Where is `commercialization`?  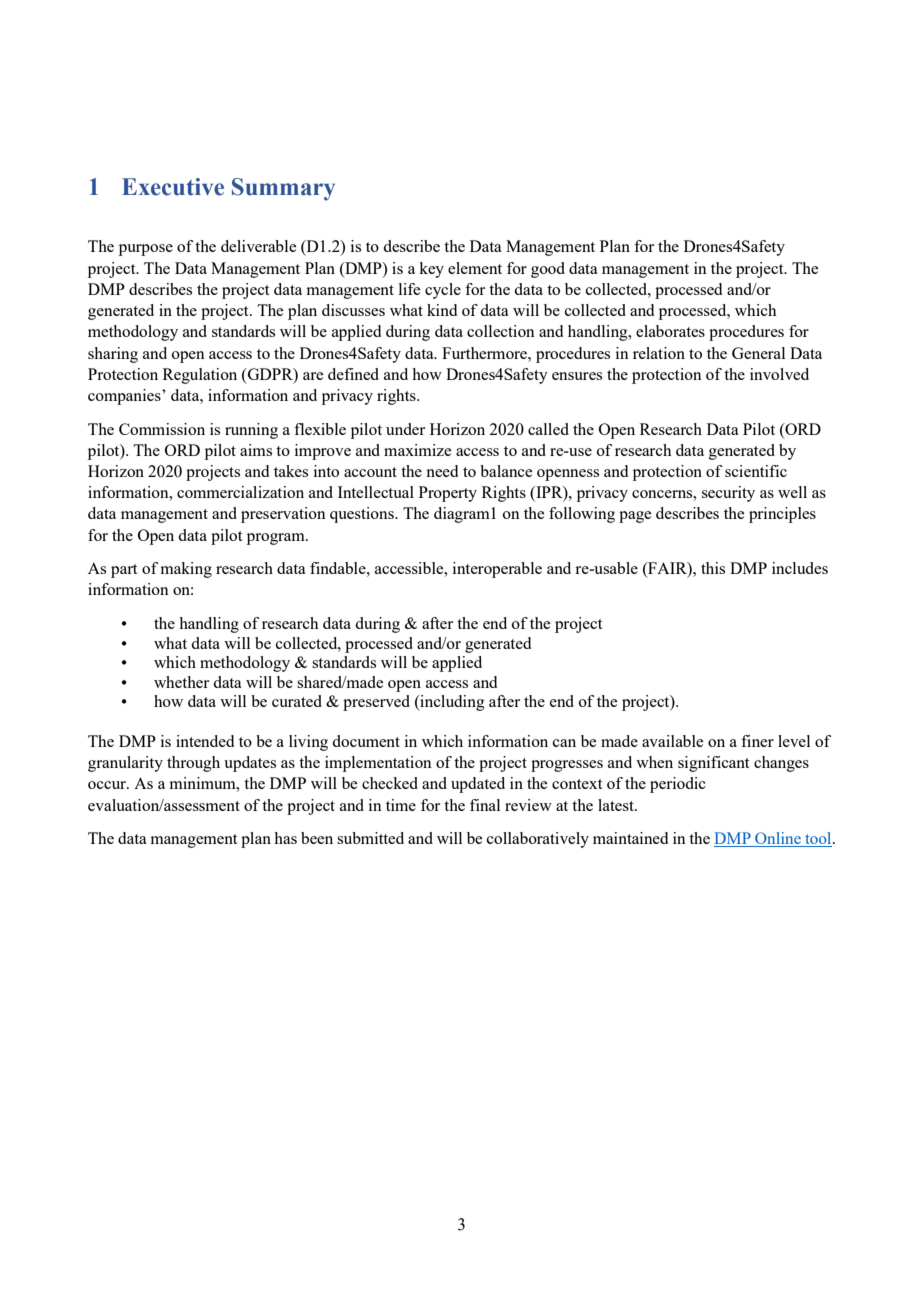 commercialization is located at coordinates (240, 492).
